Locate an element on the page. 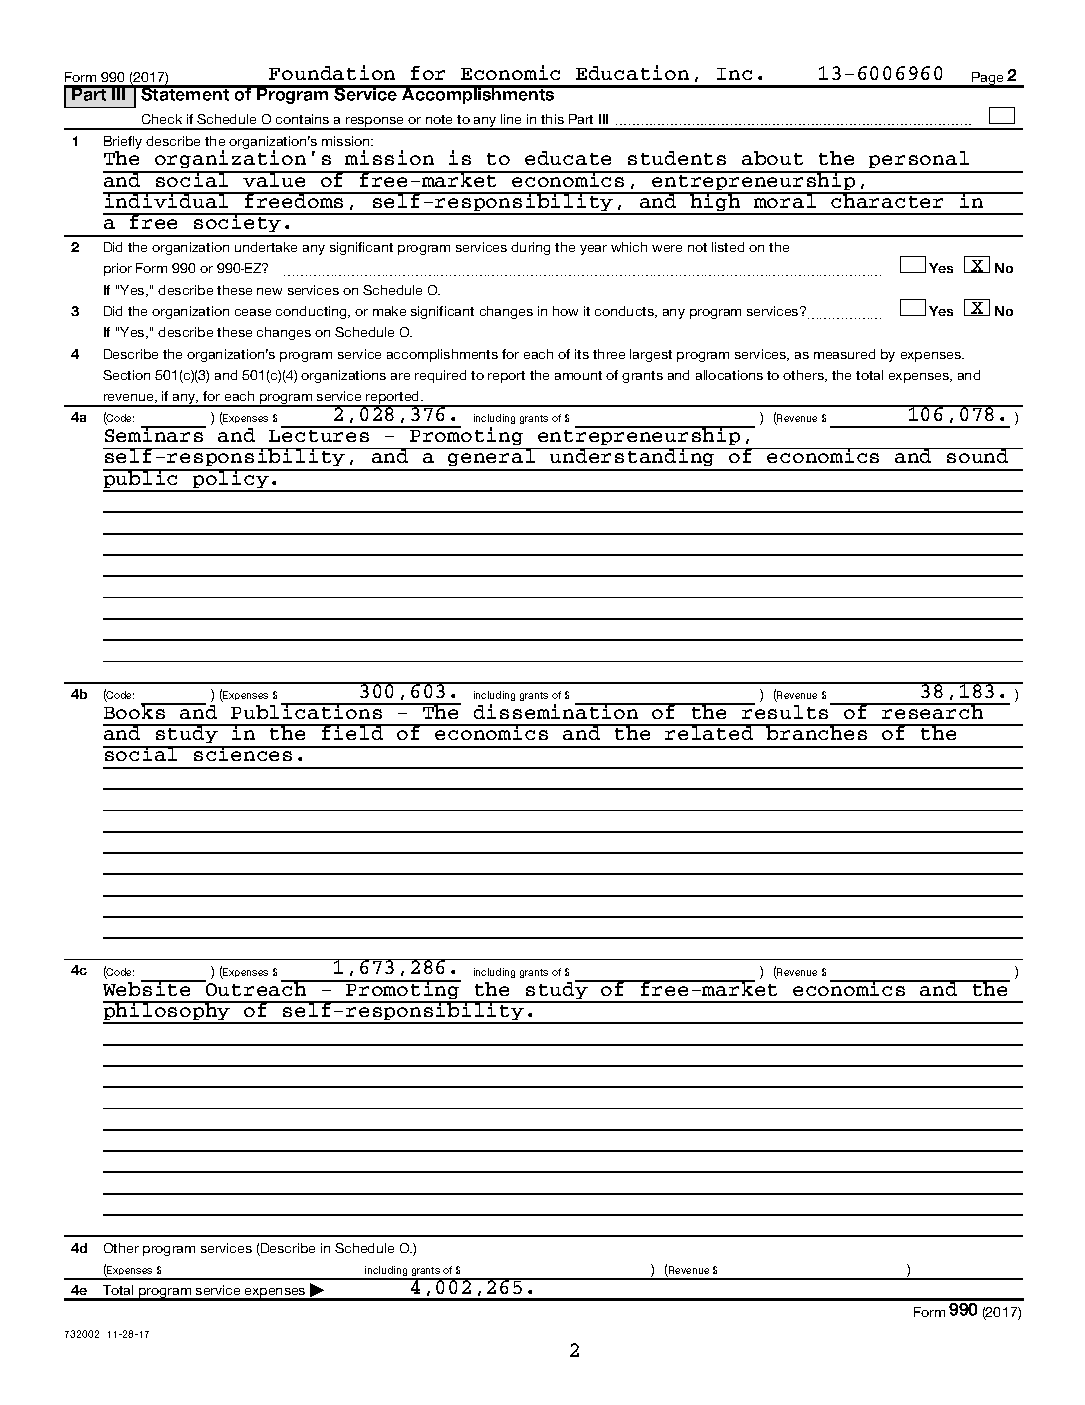 The height and width of the page is (1405, 1085). Website is located at coordinates (148, 988).
